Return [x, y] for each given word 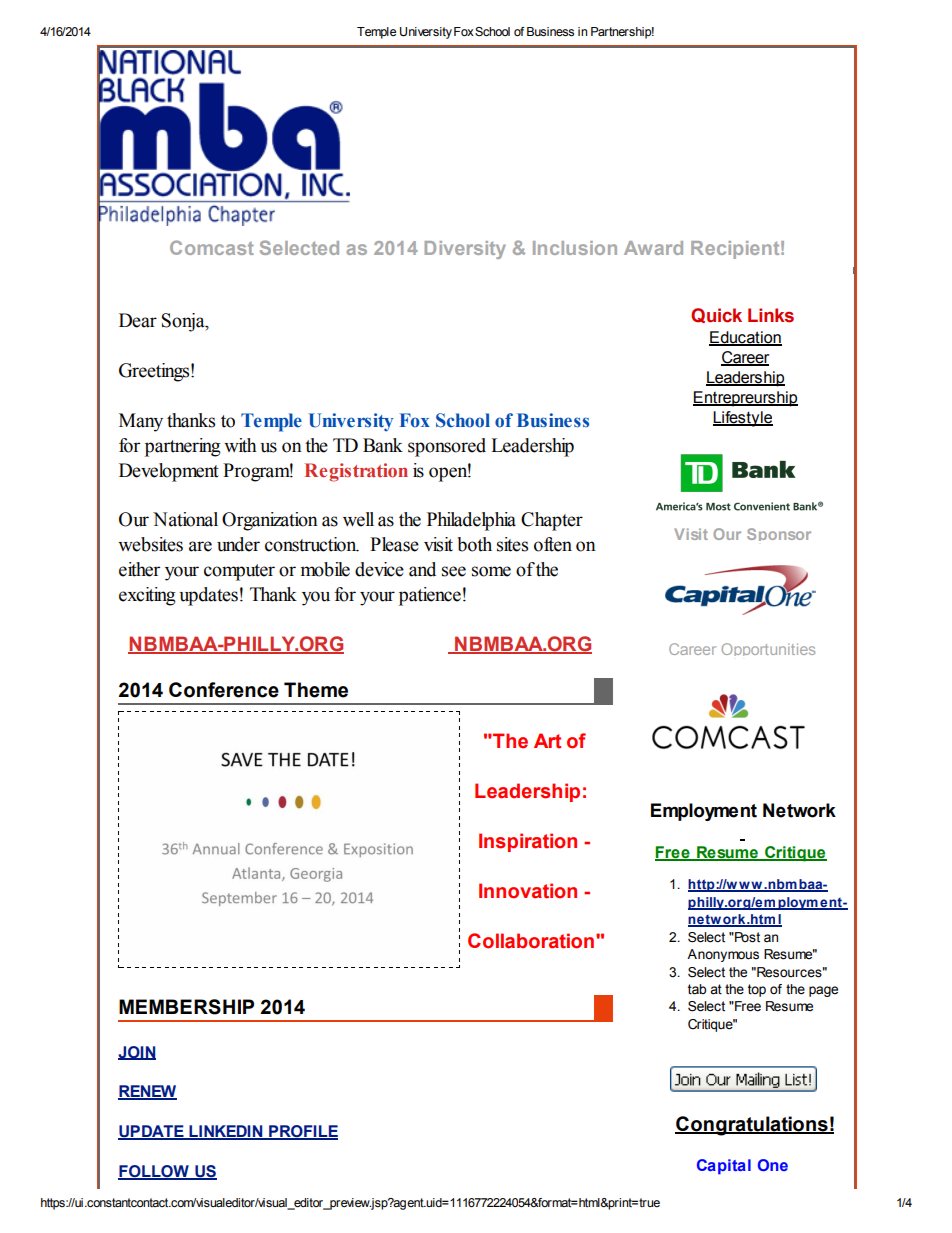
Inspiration [528, 842]
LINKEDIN [226, 1132]
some [491, 571]
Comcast [212, 247]
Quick [716, 315]
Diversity [465, 250]
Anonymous [723, 955]
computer [239, 572]
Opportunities [768, 649]
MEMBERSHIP [186, 1007]
